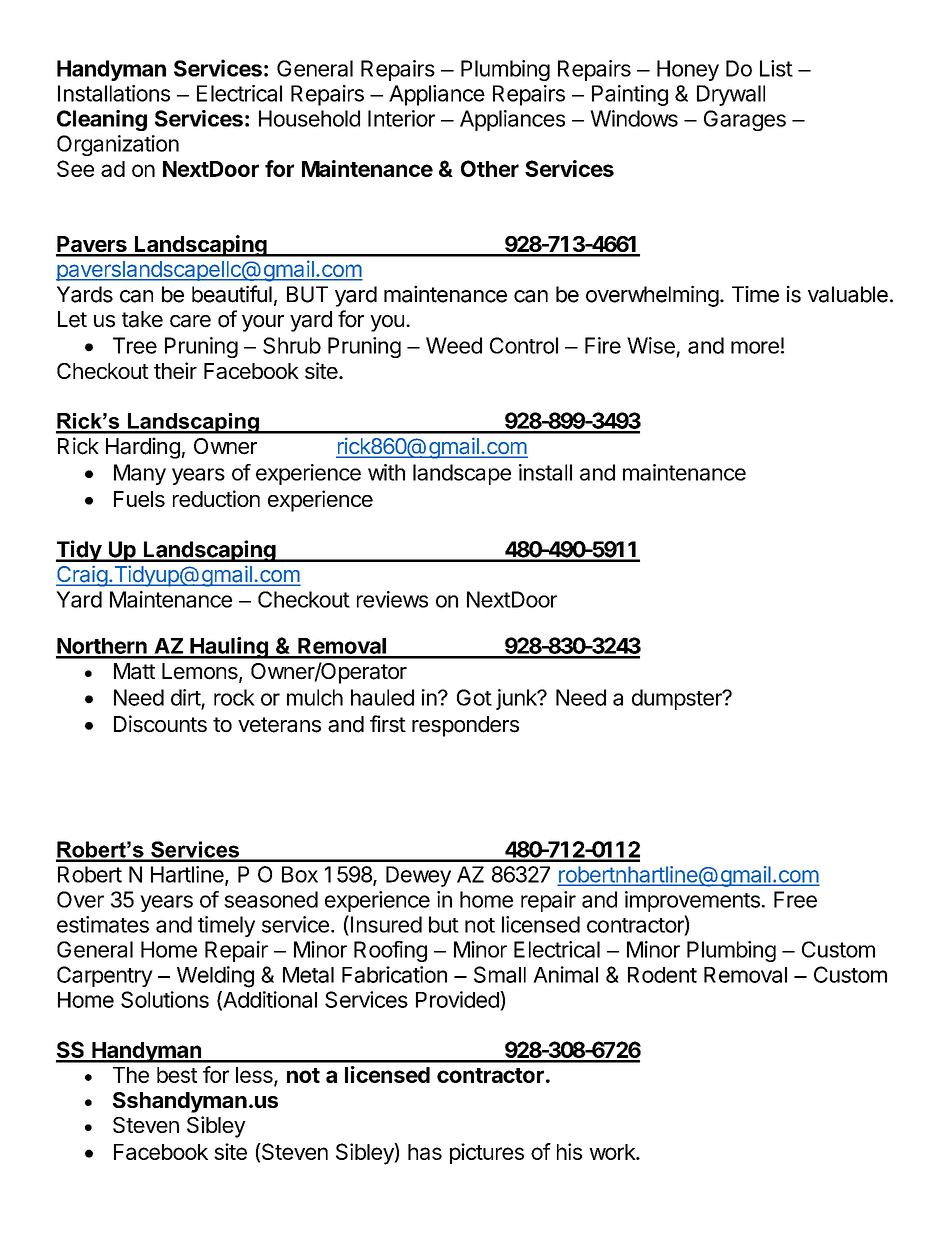  I want to click on Interior, so click(401, 118).
